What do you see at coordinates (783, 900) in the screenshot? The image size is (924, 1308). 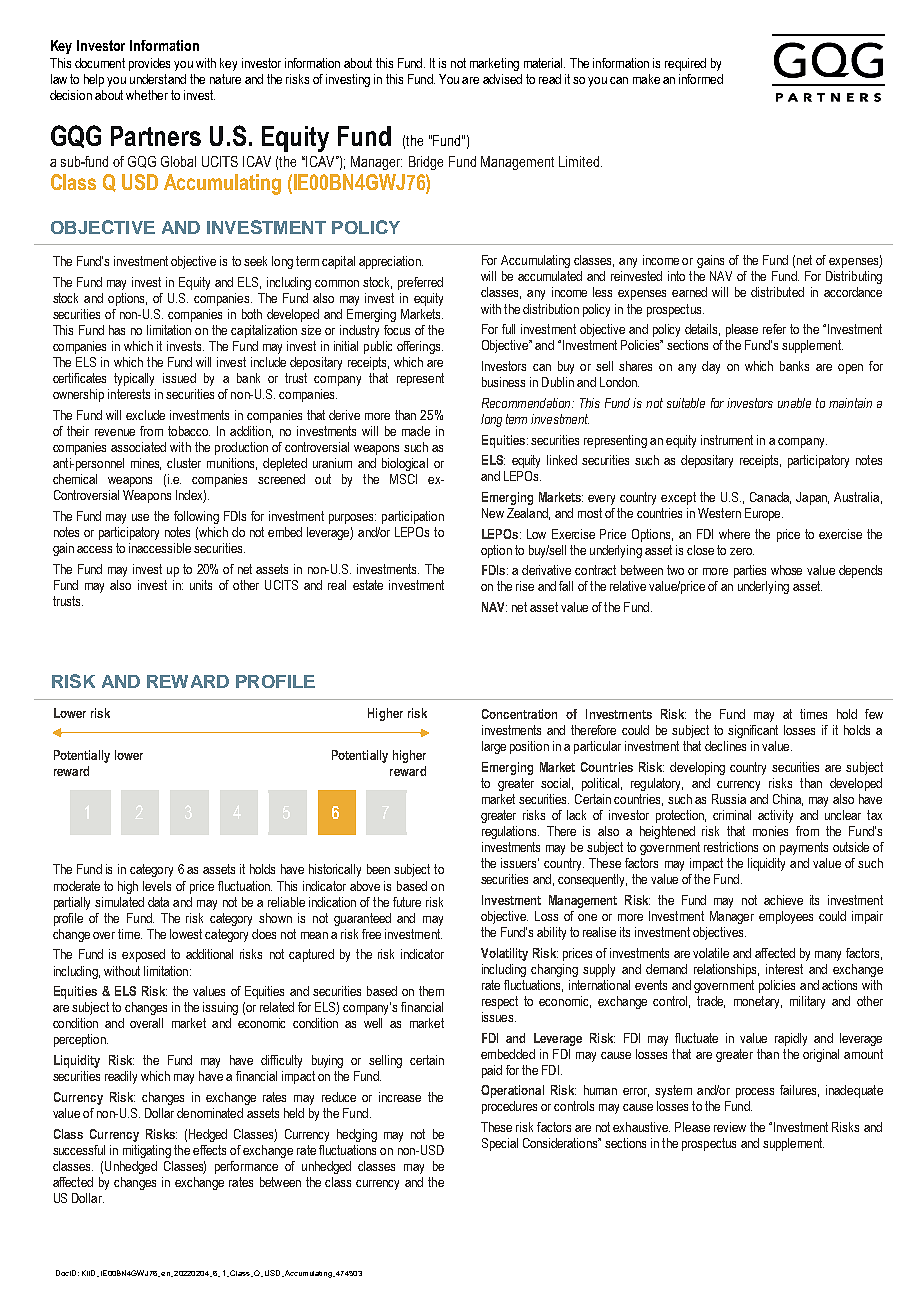 I see `achieve` at bounding box center [783, 900].
